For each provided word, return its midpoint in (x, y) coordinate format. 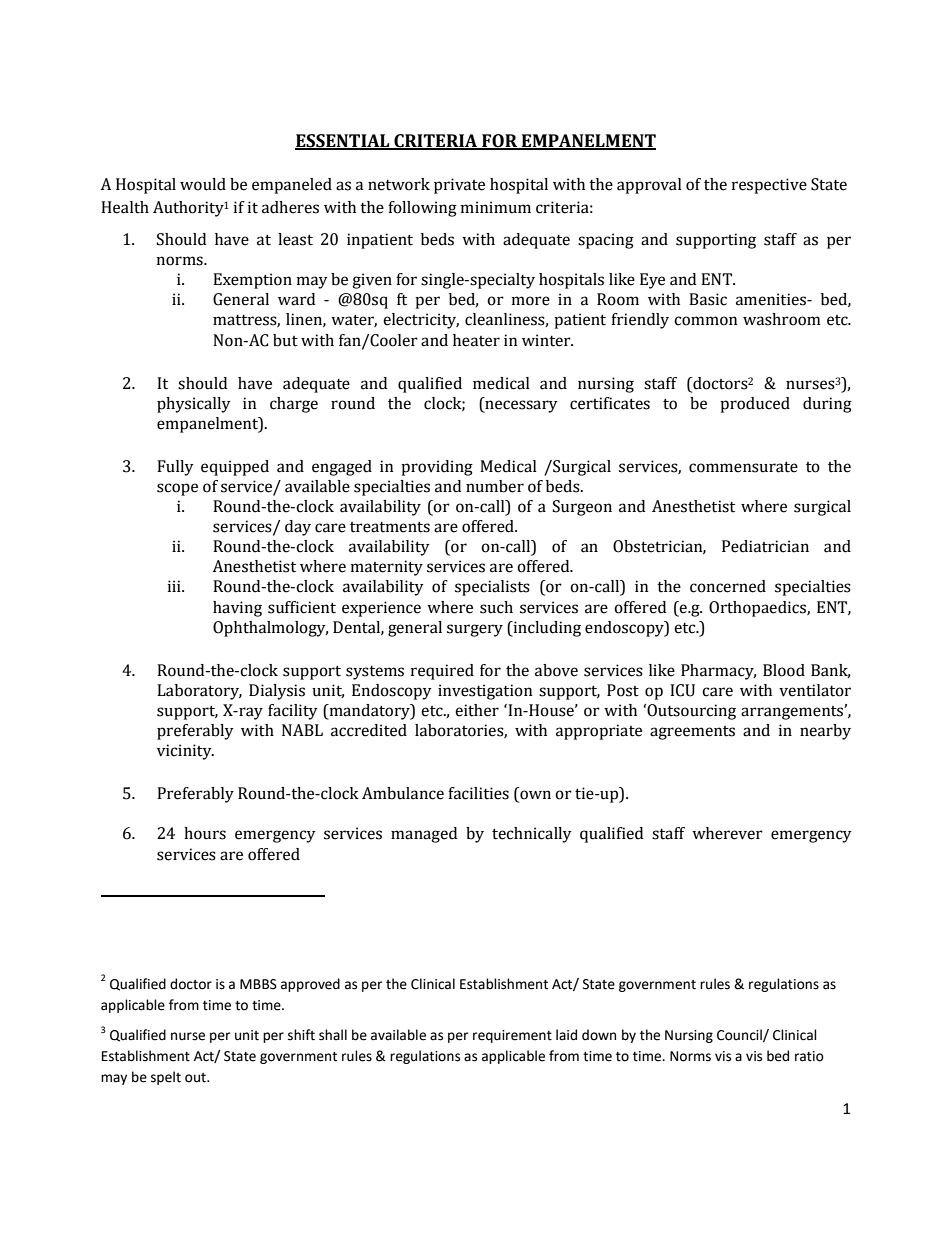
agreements (692, 733)
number (495, 486)
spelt (166, 1078)
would (203, 184)
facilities (478, 793)
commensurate (743, 467)
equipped (235, 468)
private (459, 186)
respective (769, 186)
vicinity (185, 752)
